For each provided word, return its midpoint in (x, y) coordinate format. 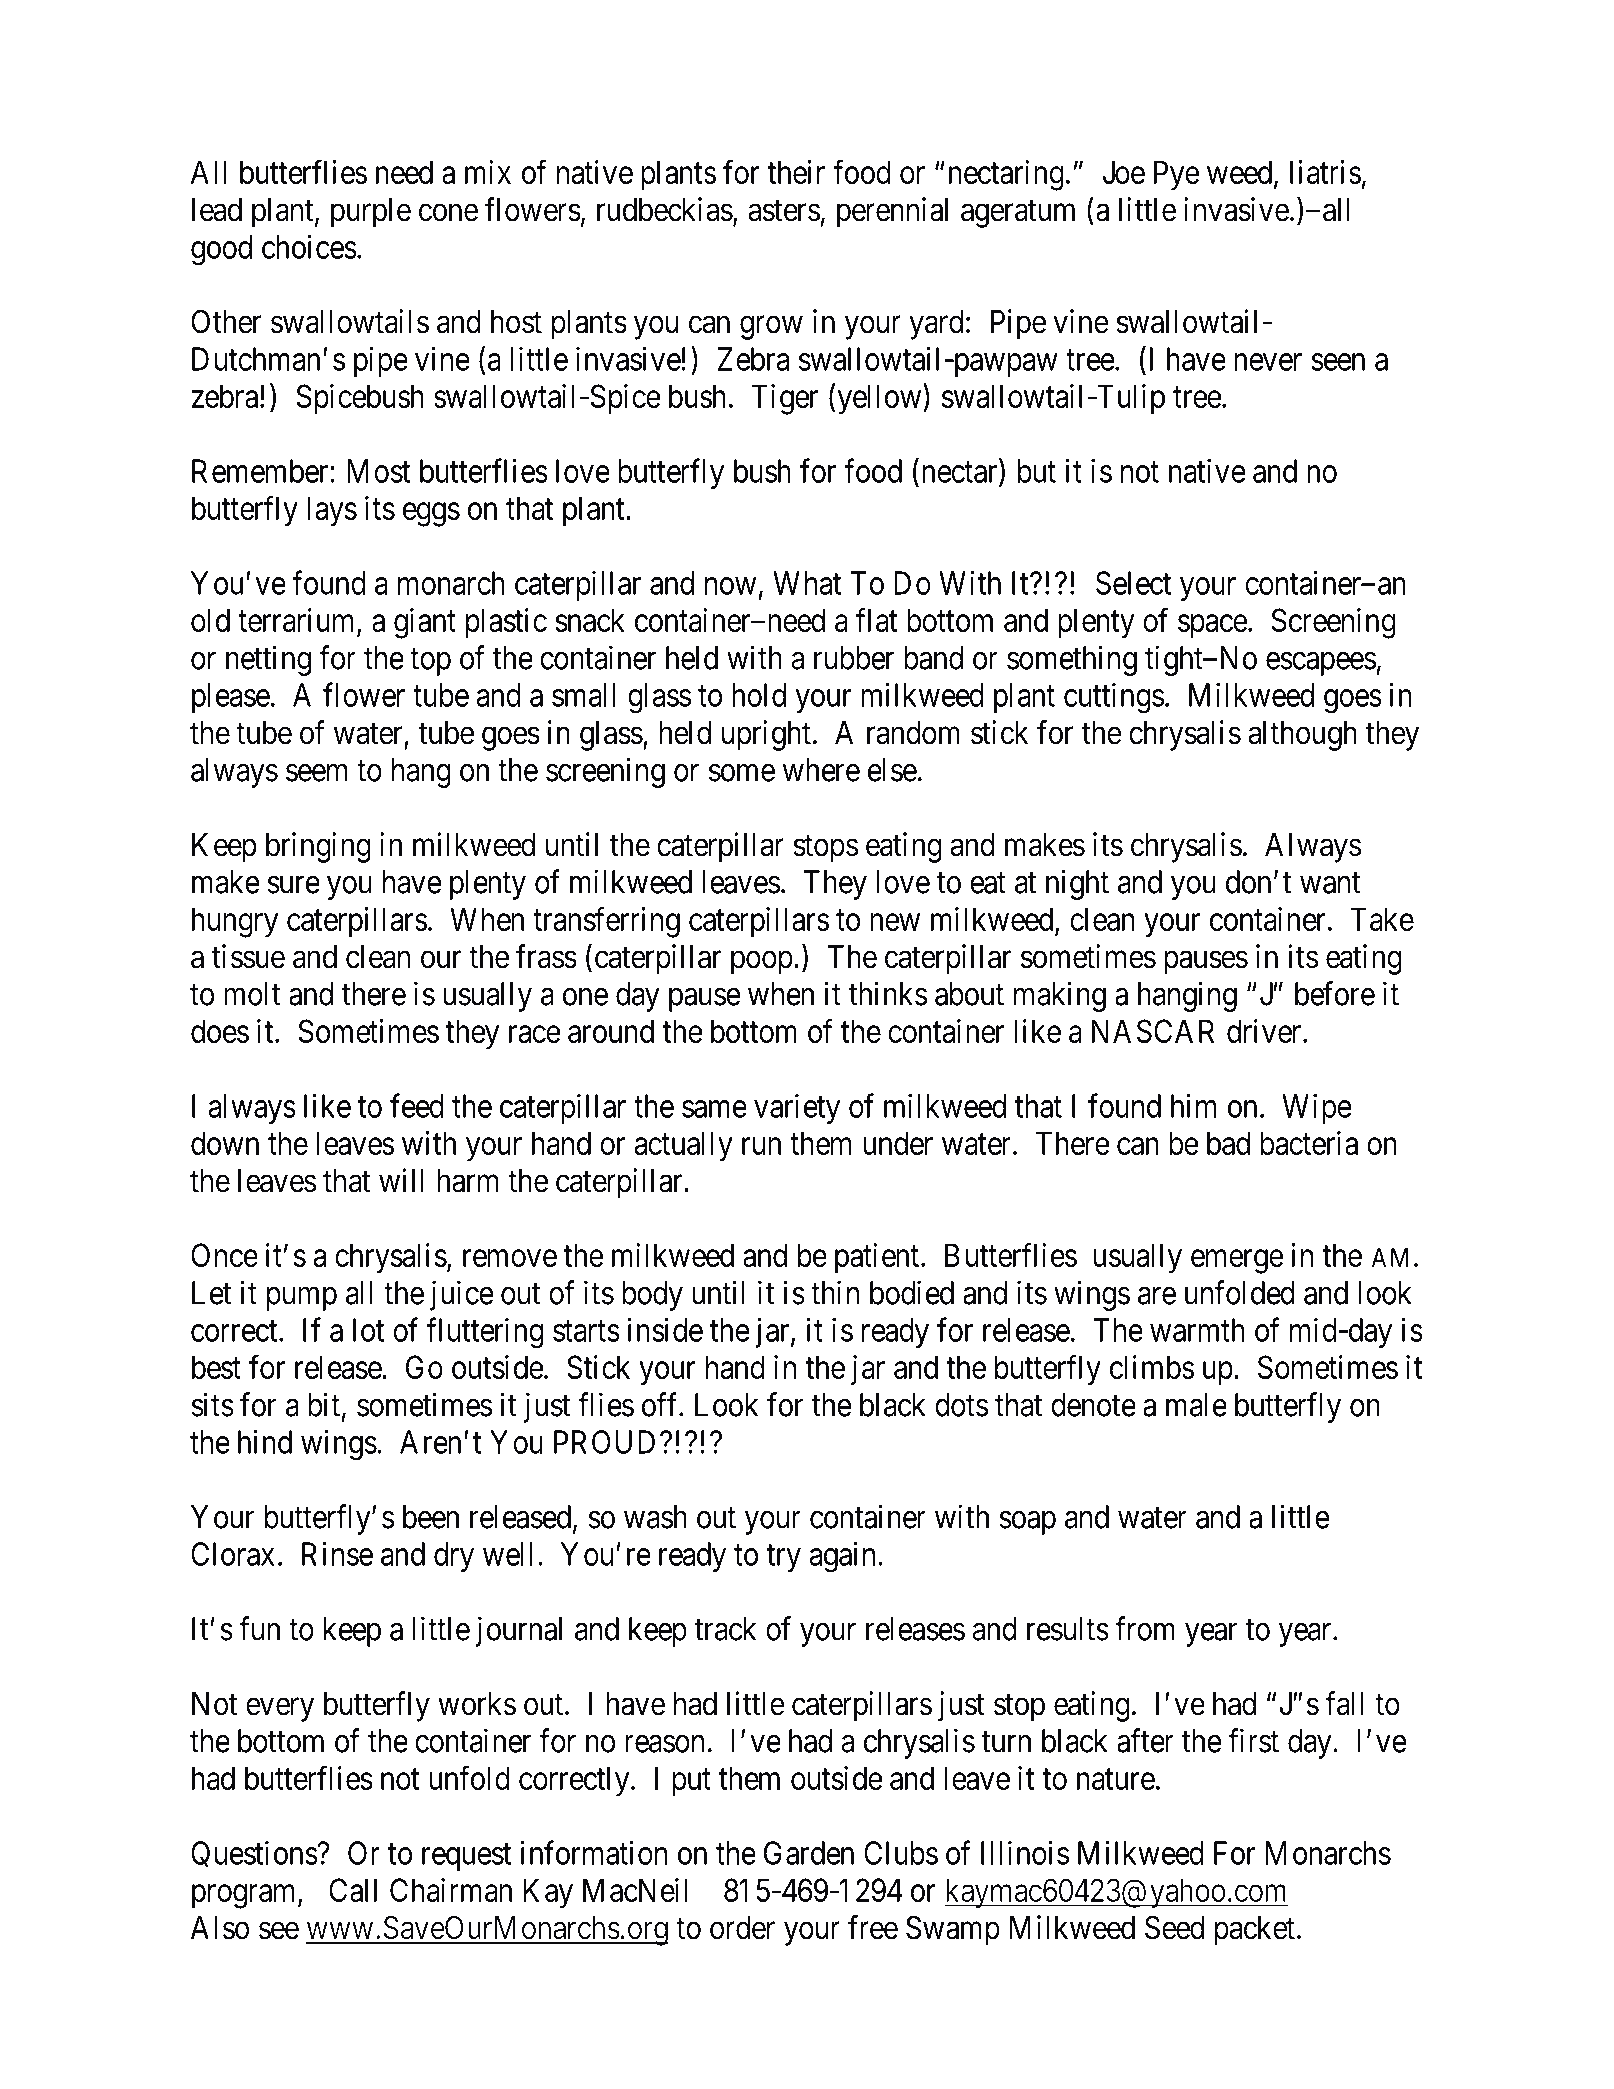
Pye (1177, 175)
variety (797, 1109)
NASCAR (1153, 1031)
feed (417, 1105)
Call (353, 1890)
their (796, 172)
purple (371, 213)
